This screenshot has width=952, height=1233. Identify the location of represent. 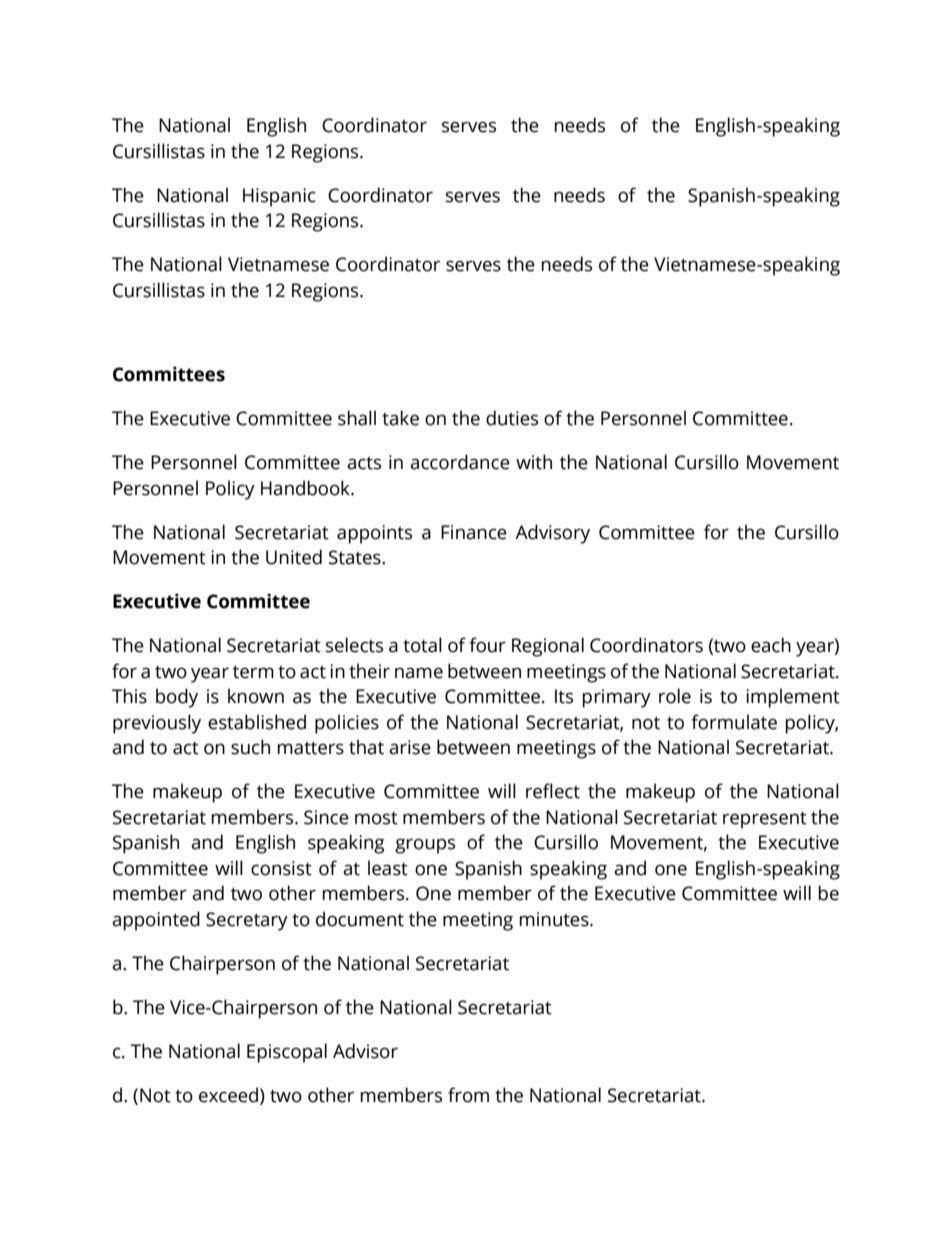
(765, 820).
